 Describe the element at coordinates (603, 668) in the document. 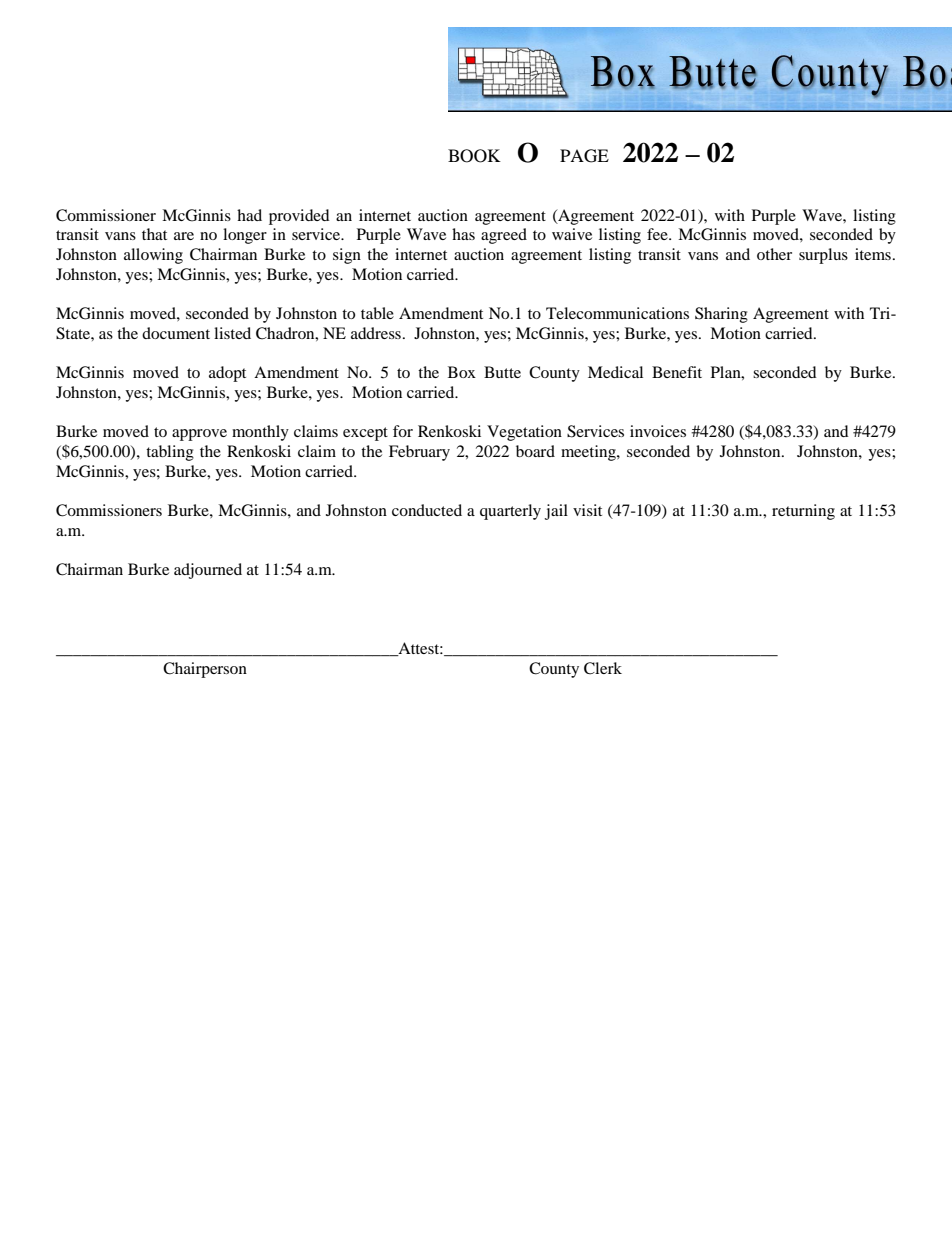

I see `Clerk` at that location.
